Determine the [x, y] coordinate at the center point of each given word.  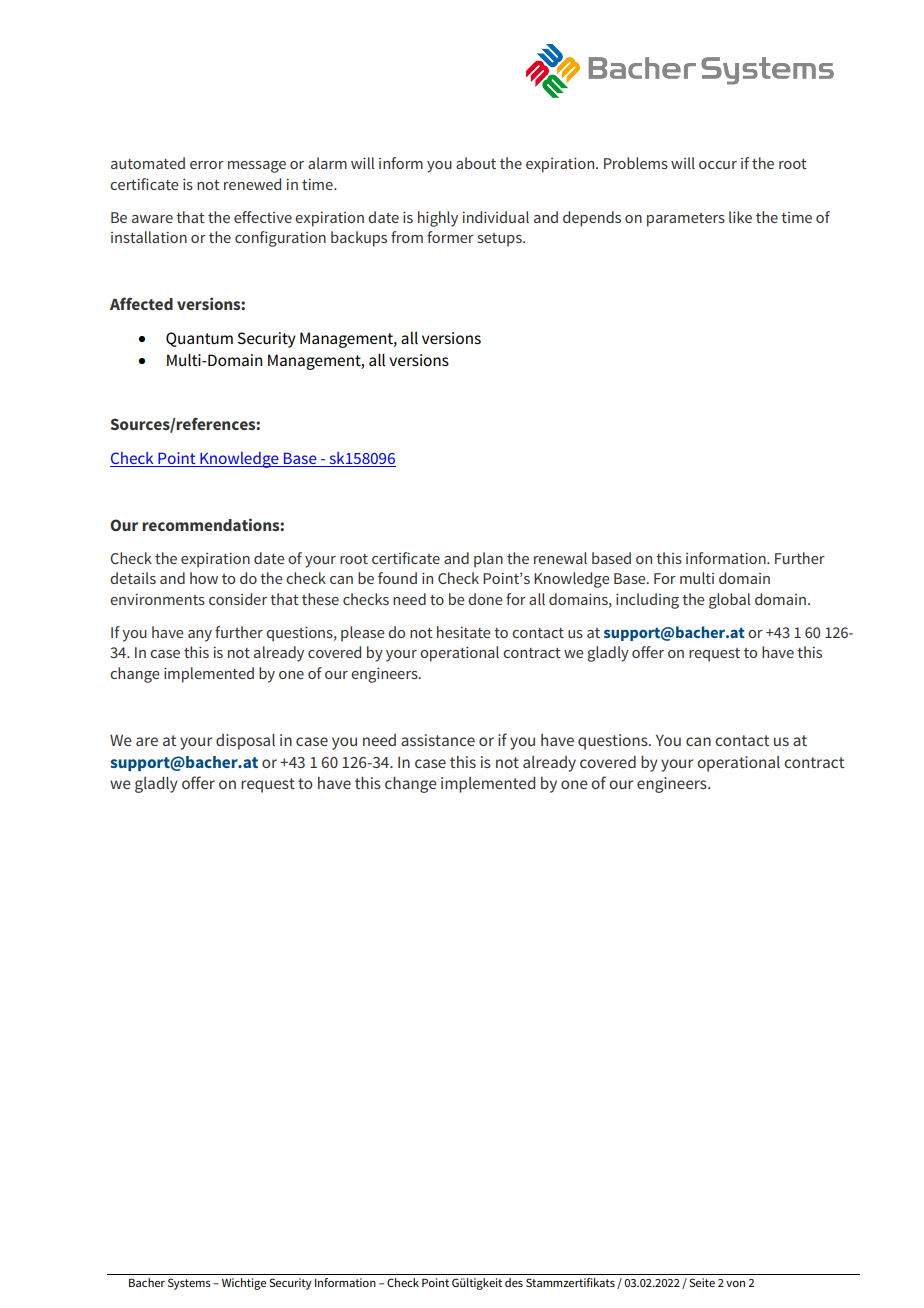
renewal [560, 558]
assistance [438, 740]
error [207, 165]
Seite [702, 1282]
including [647, 601]
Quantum [199, 339]
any [200, 636]
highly [438, 219]
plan [488, 560]
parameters [686, 220]
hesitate [464, 632]
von [735, 1284]
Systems [189, 1284]
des [514, 1282]
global [729, 601]
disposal [245, 742]
